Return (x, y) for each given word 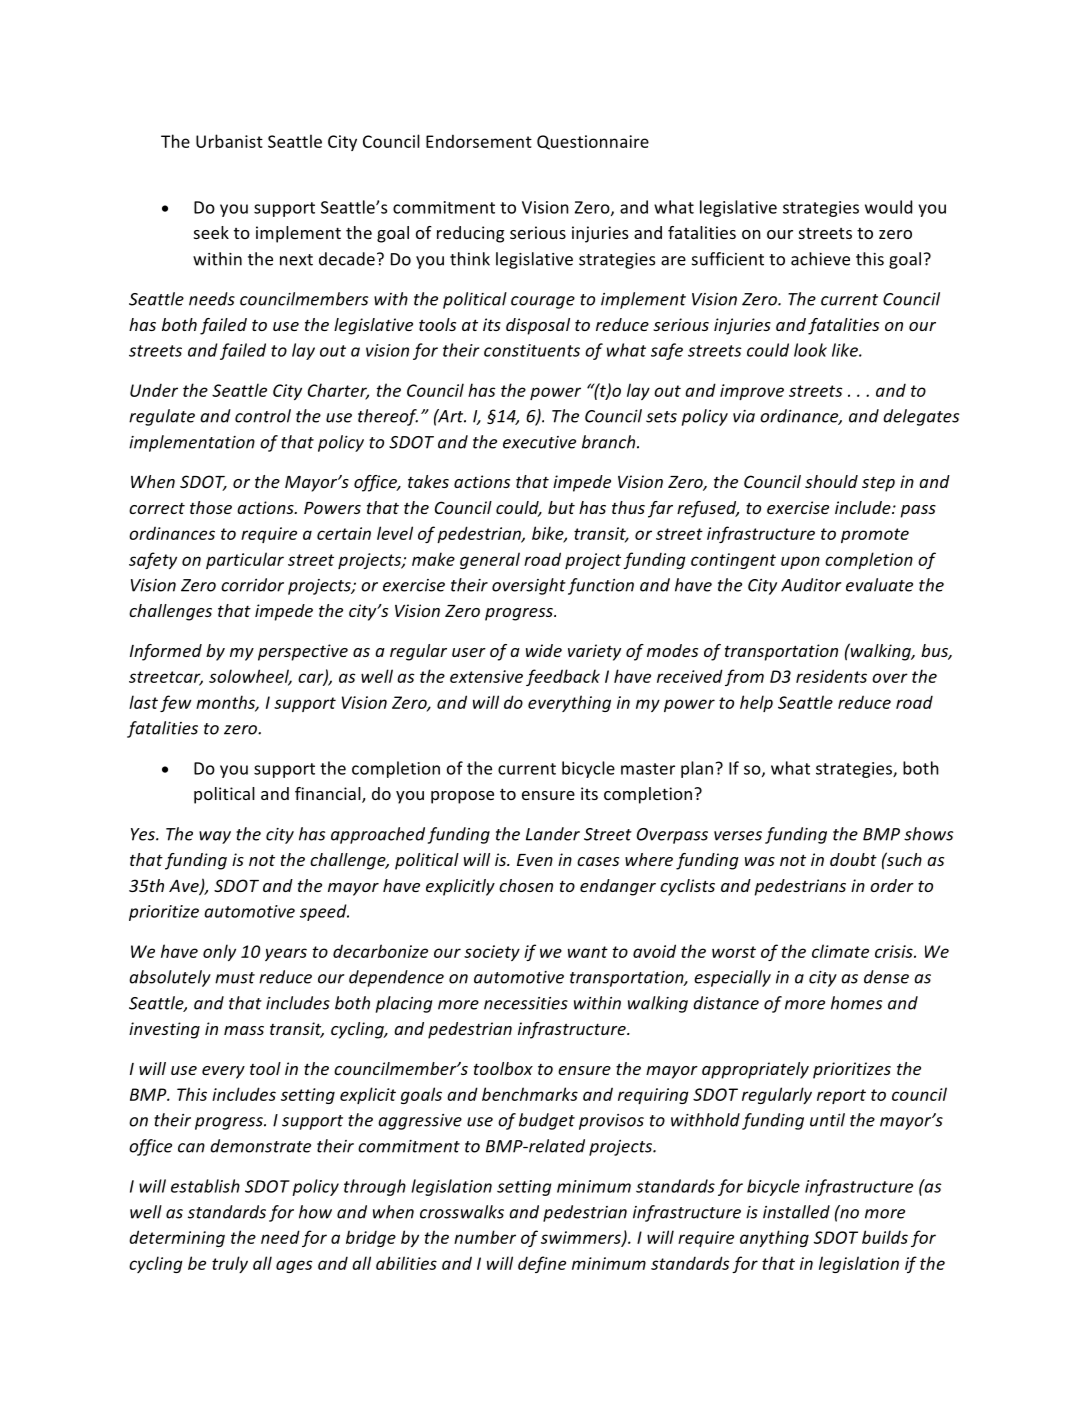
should (831, 481)
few (176, 703)
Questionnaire (593, 142)
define (542, 1264)
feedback (563, 677)
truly (230, 1264)
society (492, 953)
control (263, 416)
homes (856, 1003)
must (235, 978)
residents (831, 676)
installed (796, 1212)
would (888, 207)
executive (539, 442)
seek (211, 232)
